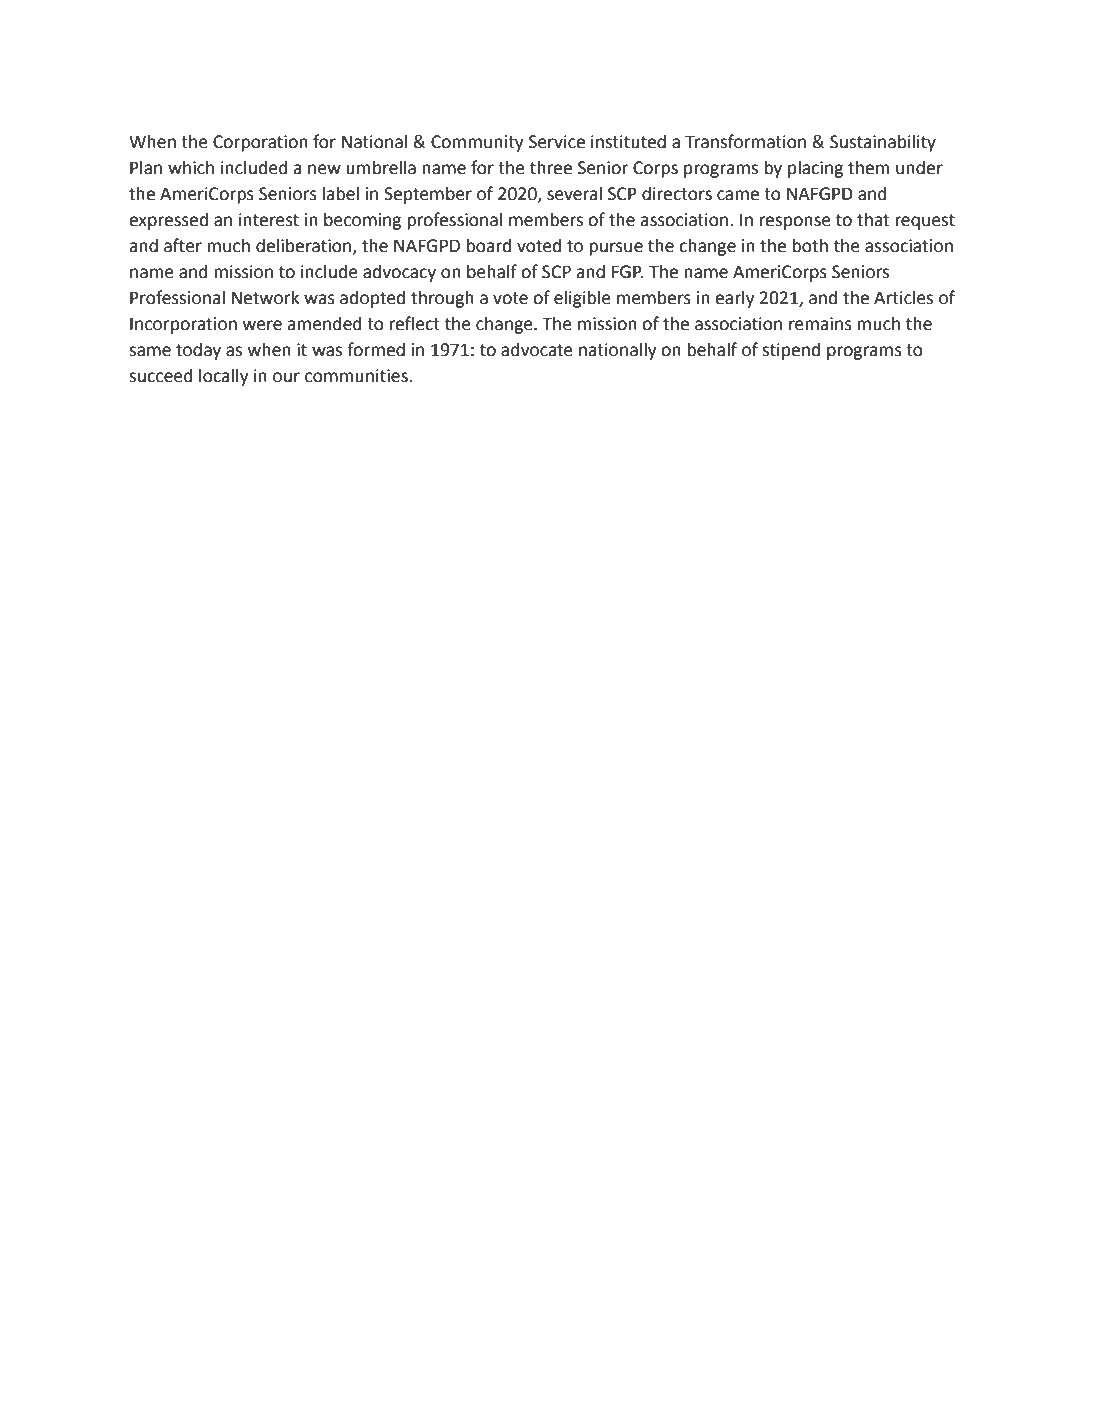 This image has width=1097, height=1419. What do you see at coordinates (488, 245) in the image?
I see `board` at bounding box center [488, 245].
